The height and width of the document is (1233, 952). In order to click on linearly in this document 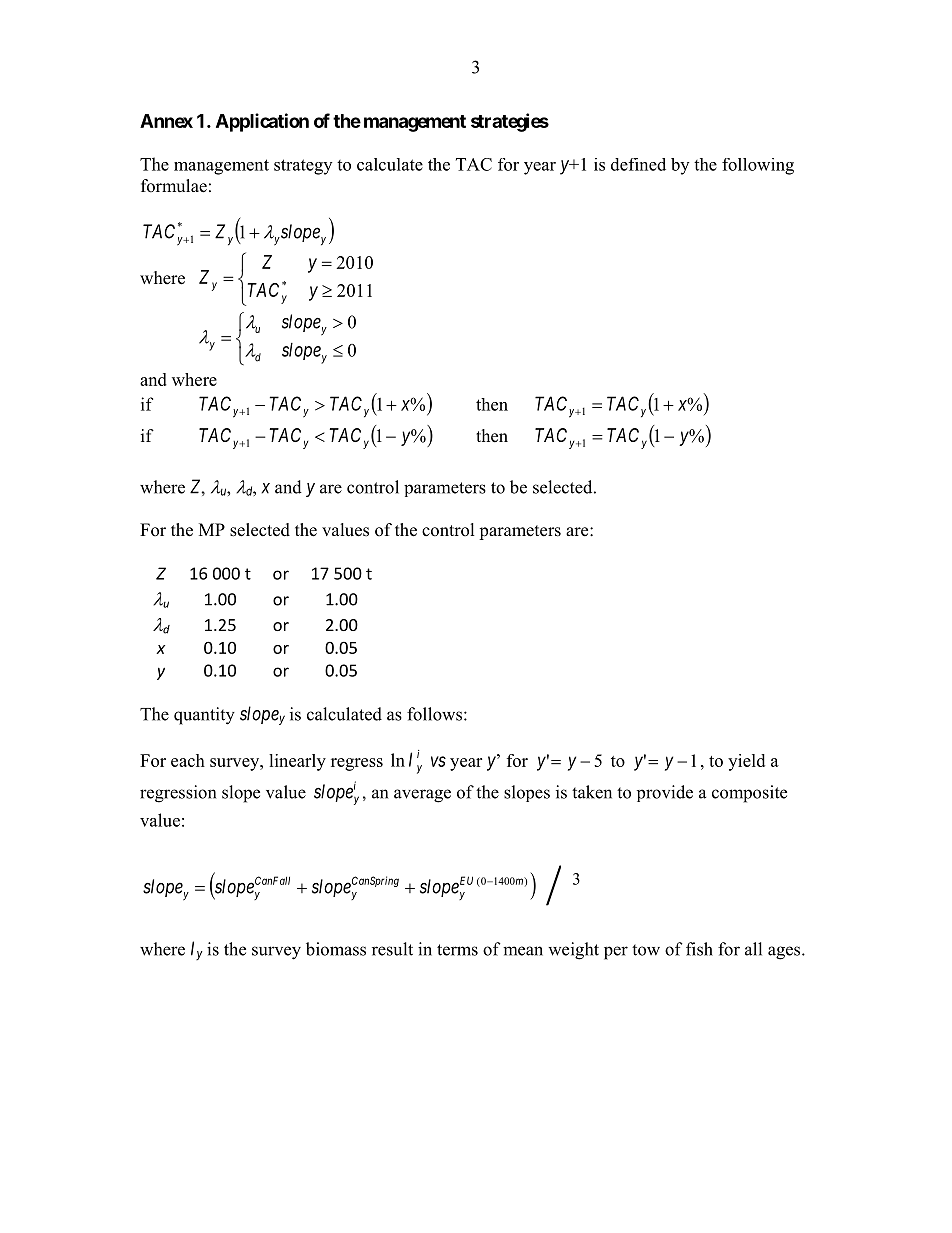, I will do `click(297, 762)`.
